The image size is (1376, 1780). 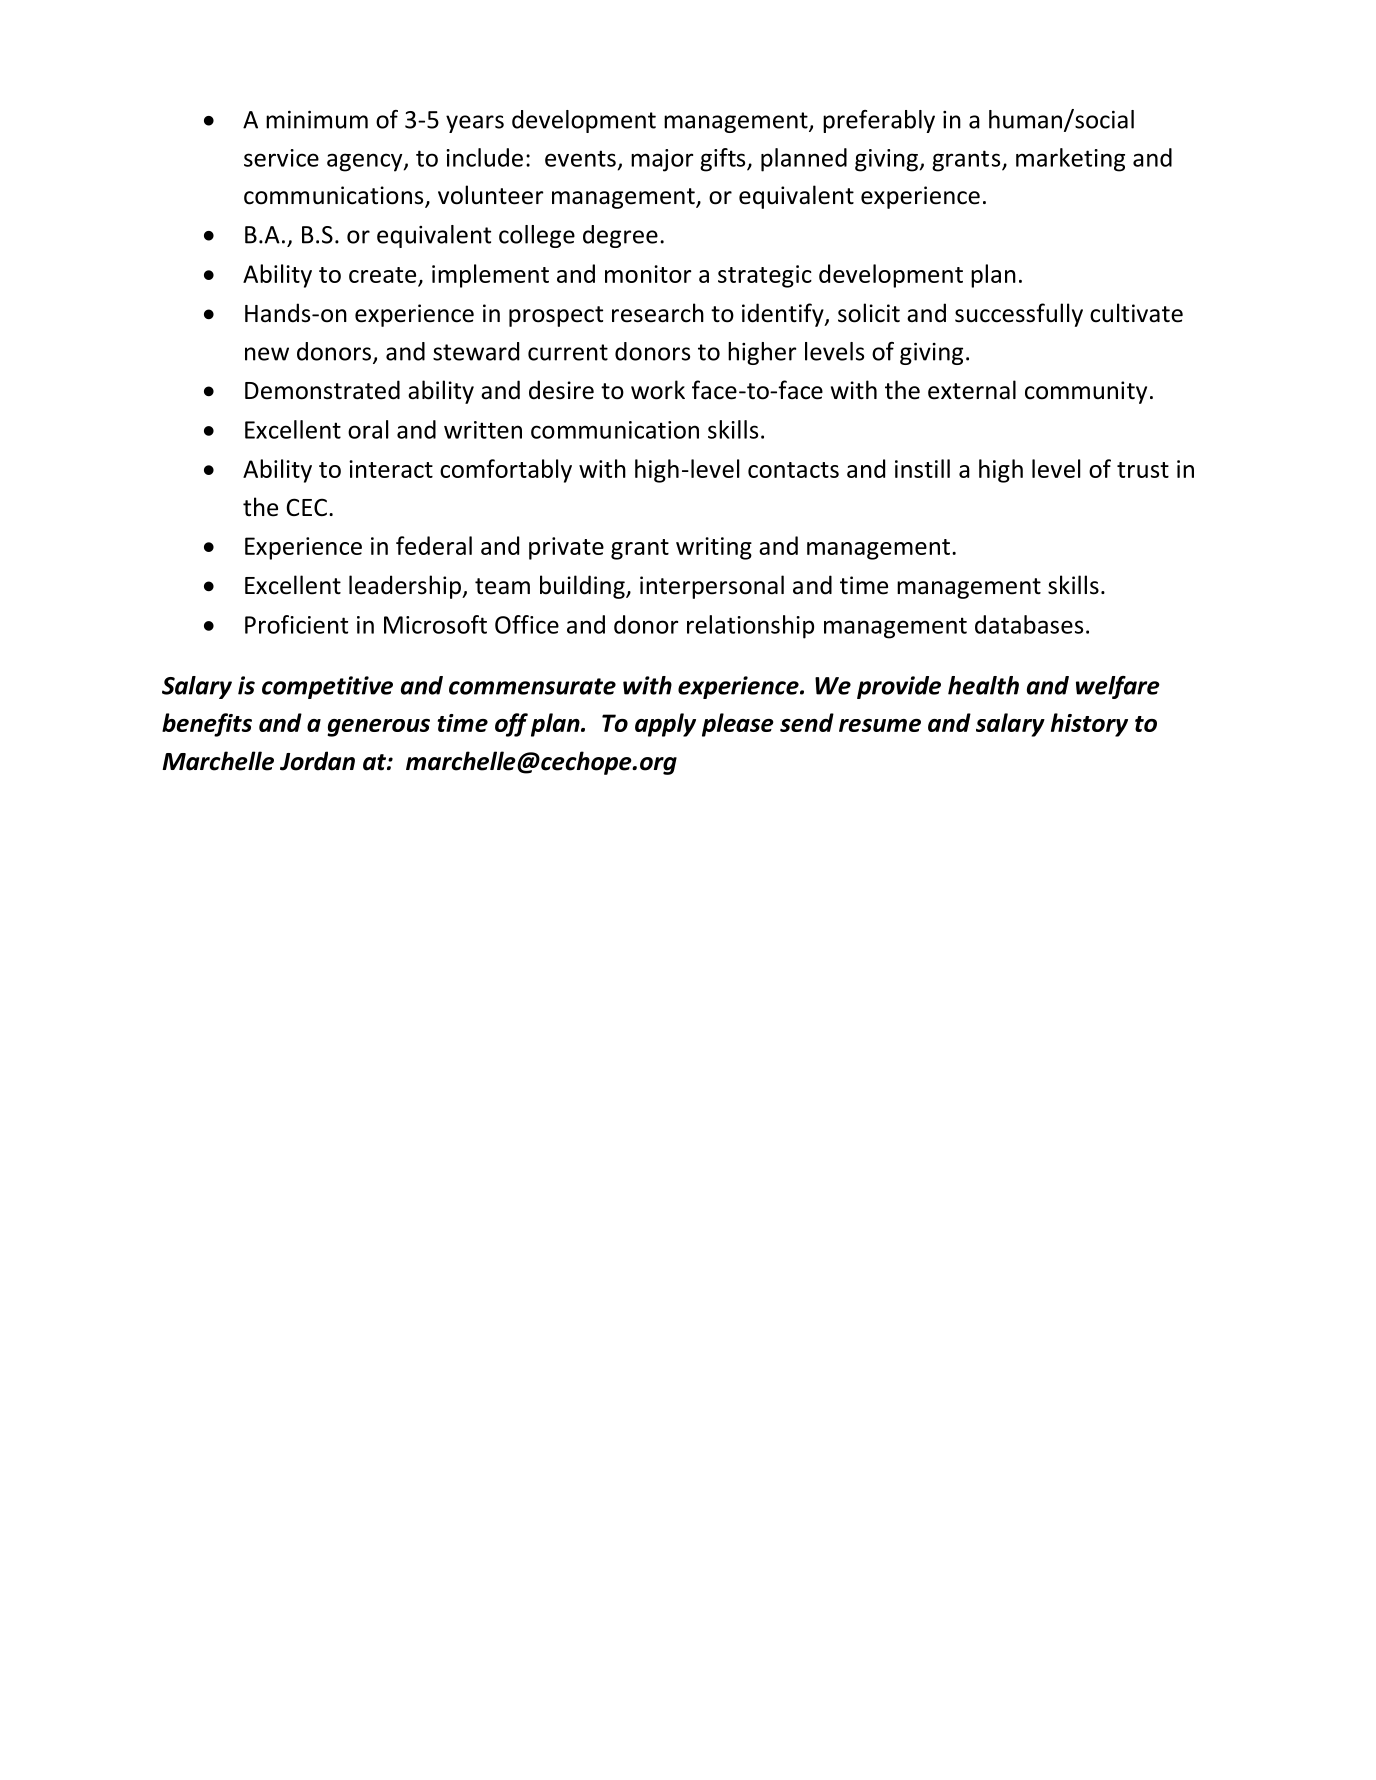 I want to click on marketing, so click(x=1070, y=160).
